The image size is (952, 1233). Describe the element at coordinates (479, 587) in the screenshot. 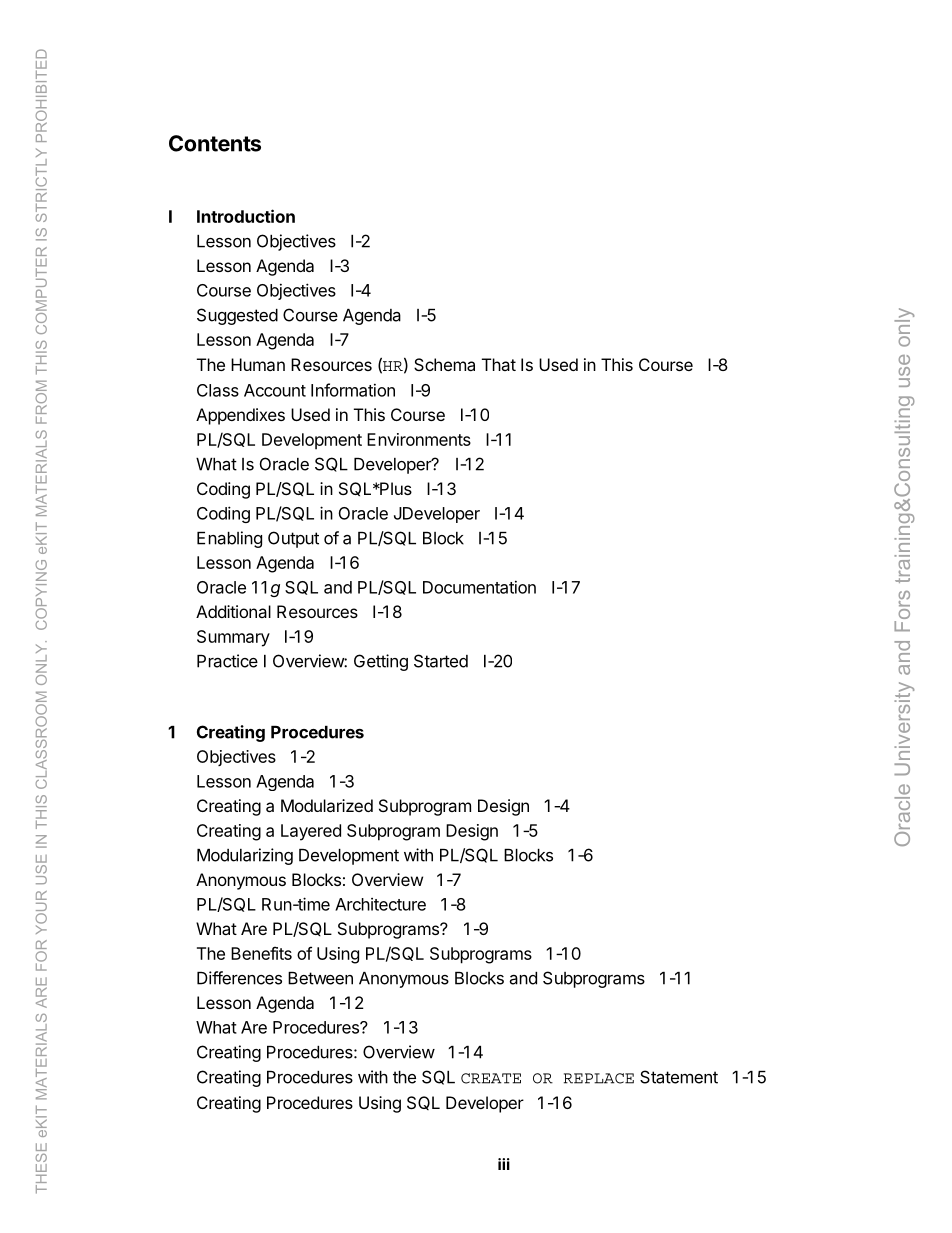

I see `Documentation` at that location.
